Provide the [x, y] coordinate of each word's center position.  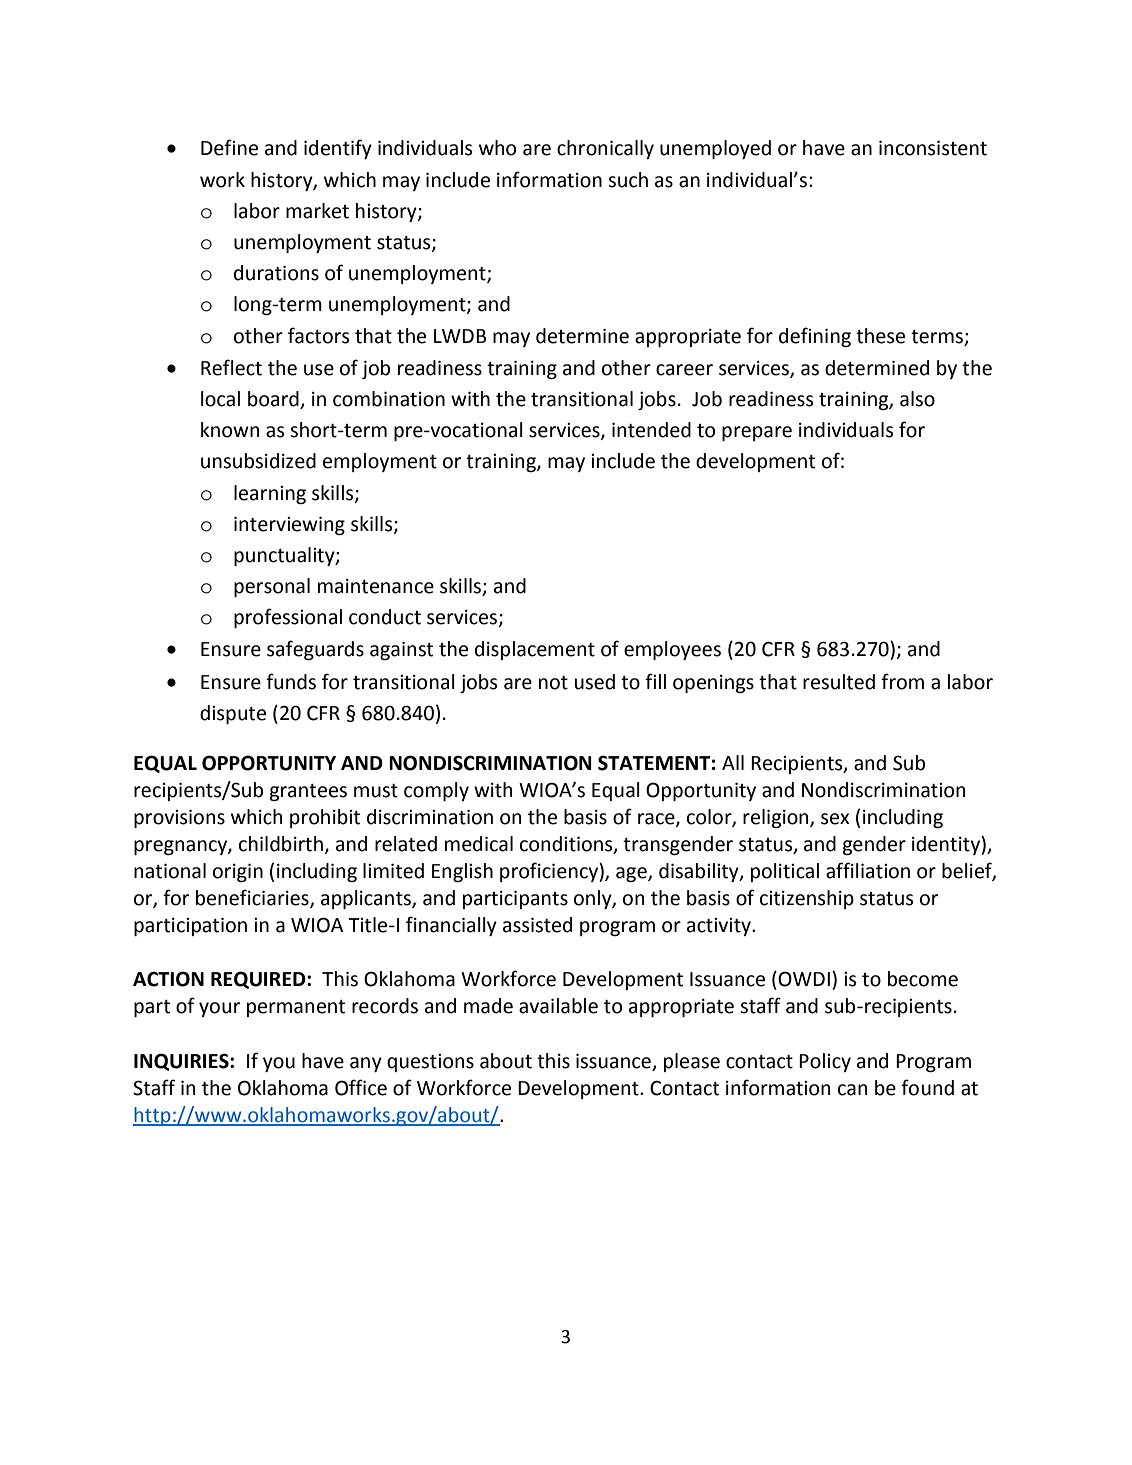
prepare [757, 433]
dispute [233, 714]
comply [436, 791]
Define [229, 147]
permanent [296, 1008]
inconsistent [933, 148]
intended [651, 430]
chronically [605, 149]
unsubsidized [258, 461]
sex [835, 819]
